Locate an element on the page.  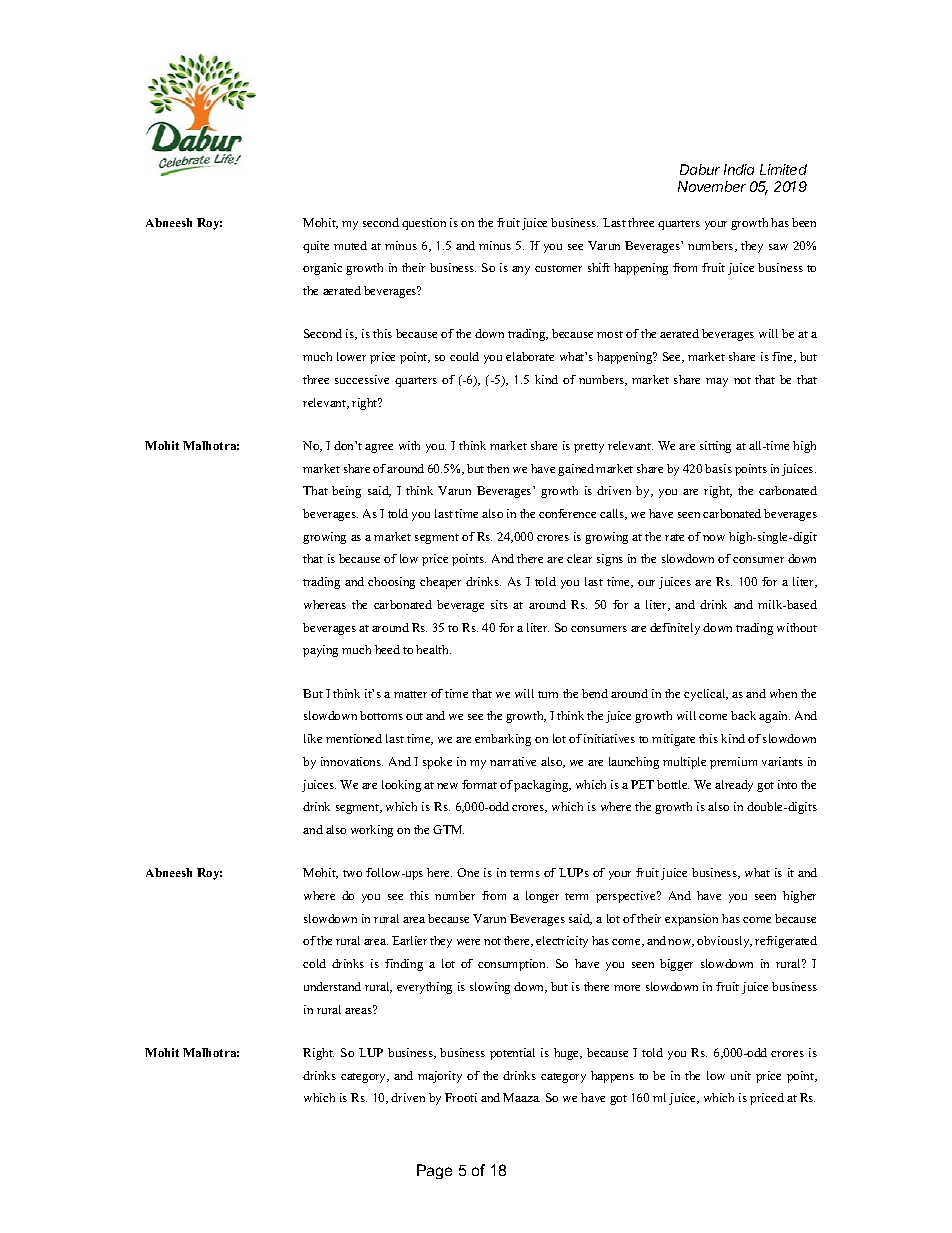
premium is located at coordinates (733, 763).
